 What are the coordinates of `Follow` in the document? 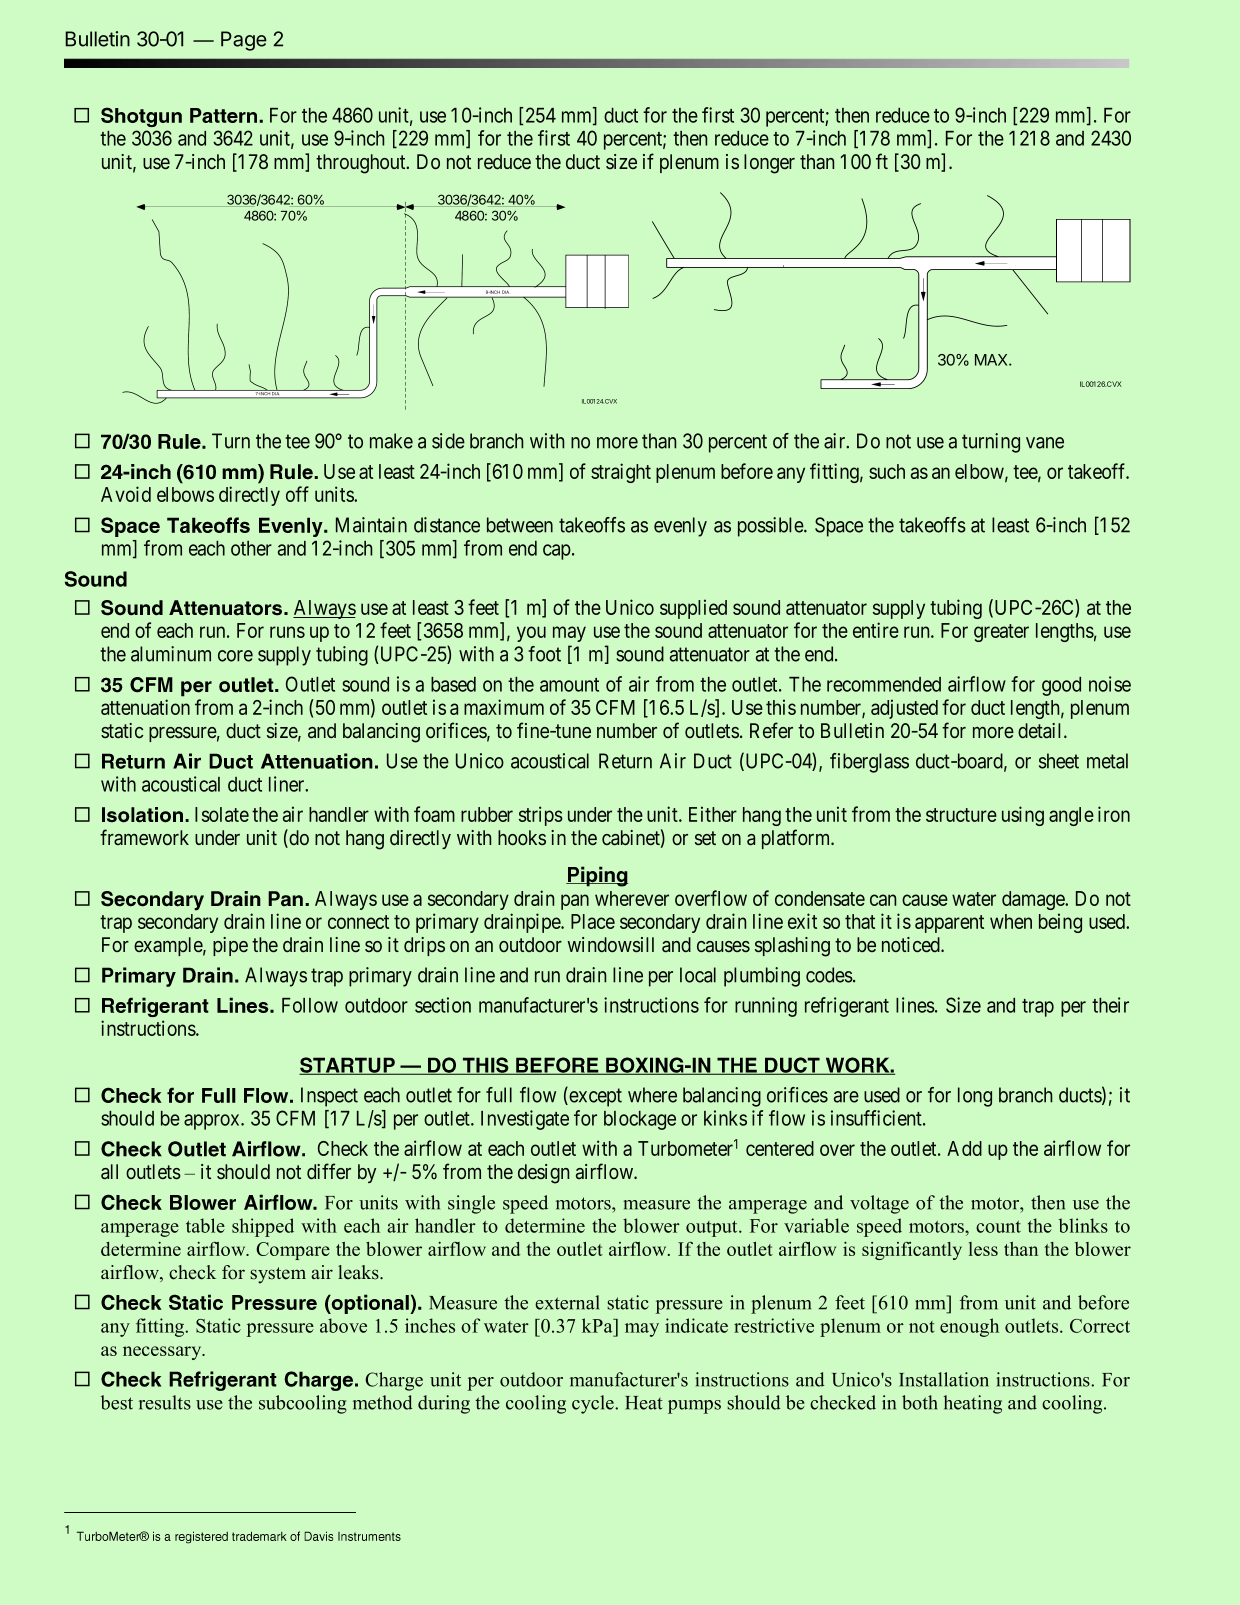 It's located at (310, 1005).
